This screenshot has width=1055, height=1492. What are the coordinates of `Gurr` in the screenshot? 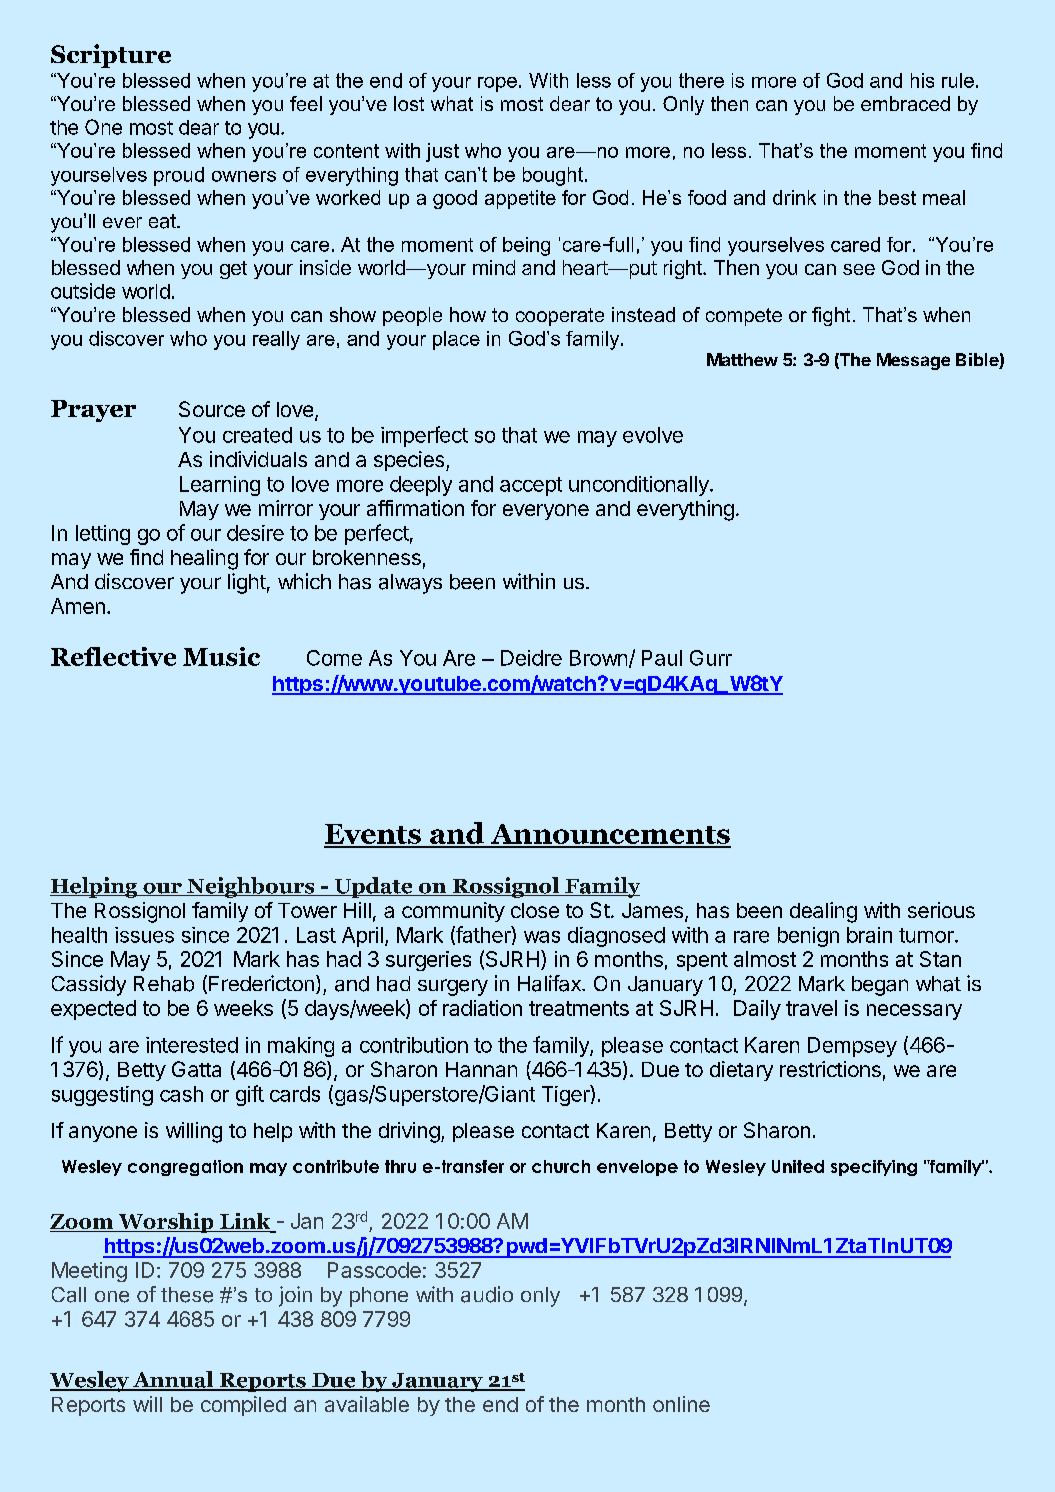 It's located at (711, 658).
